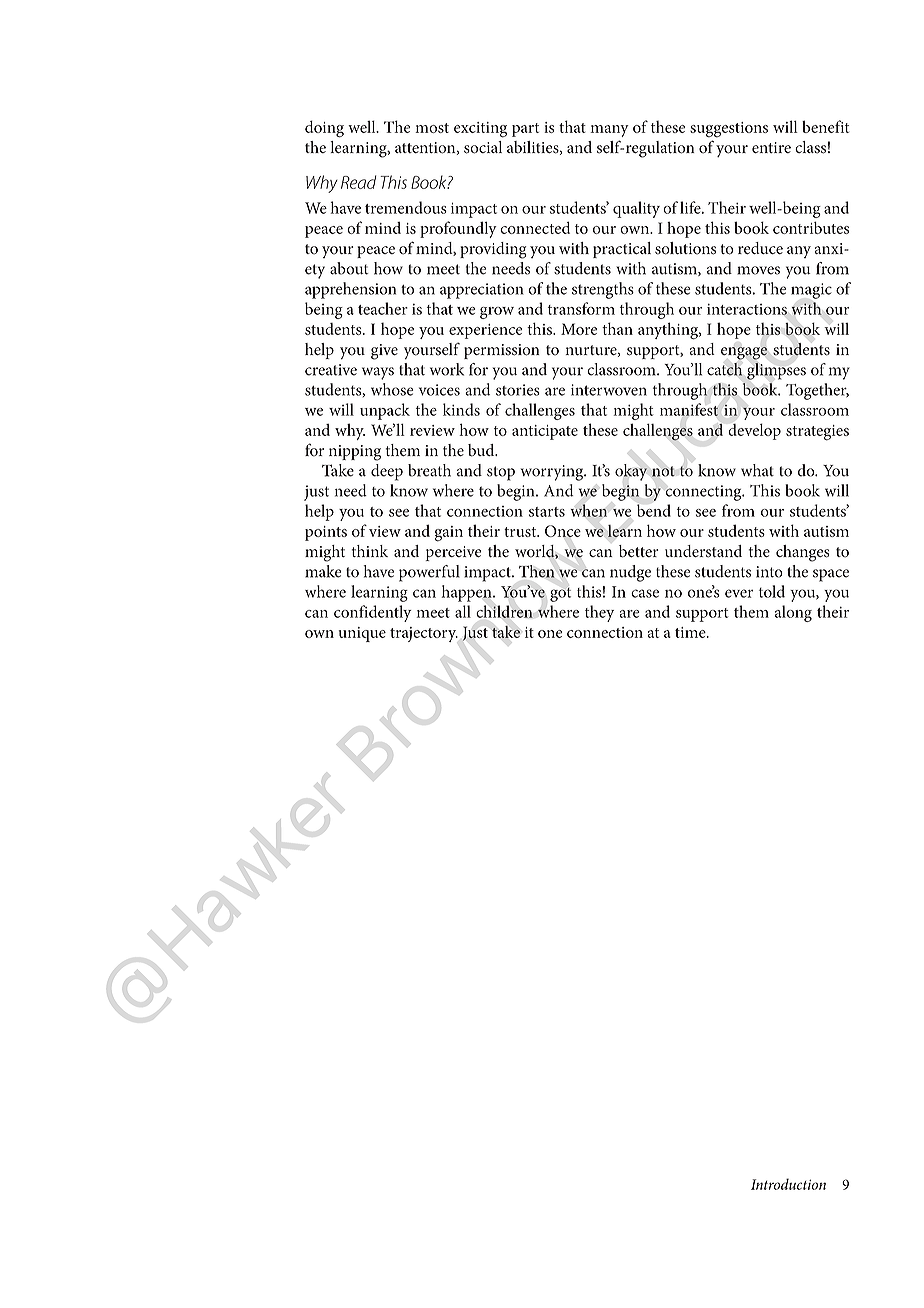  What do you see at coordinates (793, 613) in the screenshot?
I see `along` at bounding box center [793, 613].
